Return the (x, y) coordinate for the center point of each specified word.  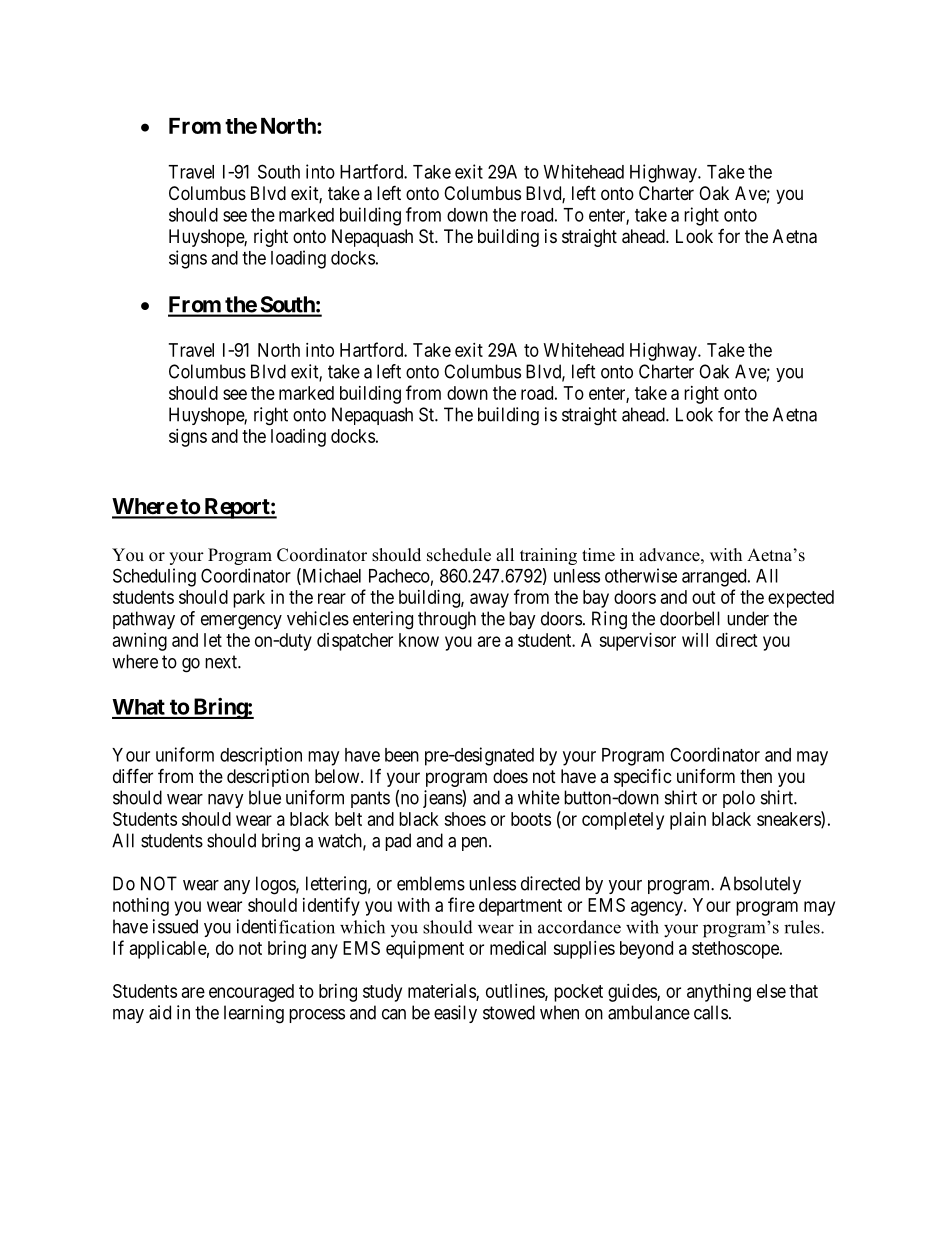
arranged (715, 578)
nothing (141, 907)
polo (739, 799)
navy (226, 801)
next (222, 662)
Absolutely (760, 885)
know (419, 640)
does (510, 776)
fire (461, 904)
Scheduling (154, 577)
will (695, 640)
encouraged (251, 993)
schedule (459, 555)
